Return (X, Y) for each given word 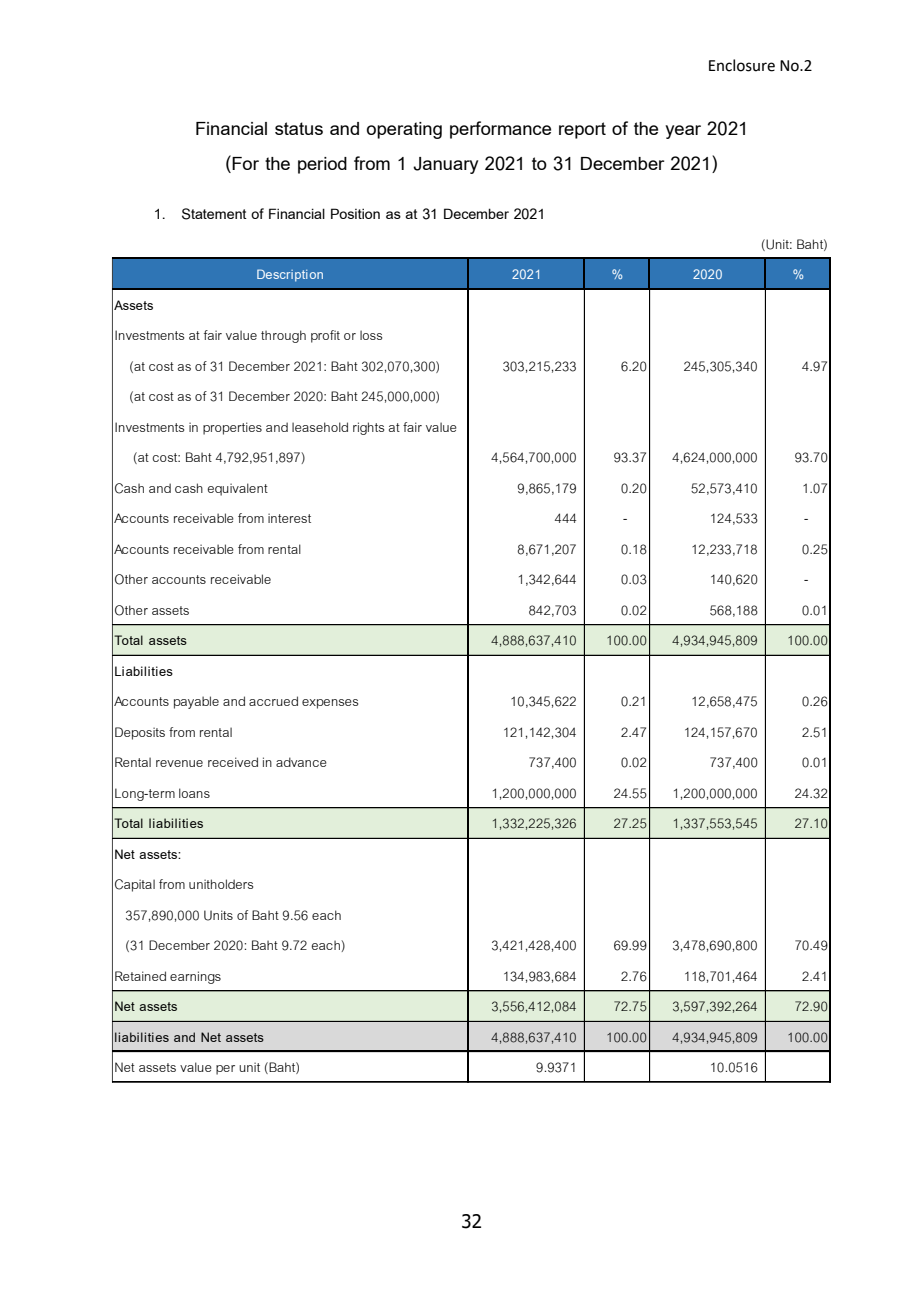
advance (301, 762)
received (233, 762)
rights (368, 428)
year (683, 132)
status (299, 128)
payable (196, 702)
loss (371, 335)
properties (232, 428)
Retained (140, 976)
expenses (330, 704)
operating (404, 130)
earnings (195, 977)
